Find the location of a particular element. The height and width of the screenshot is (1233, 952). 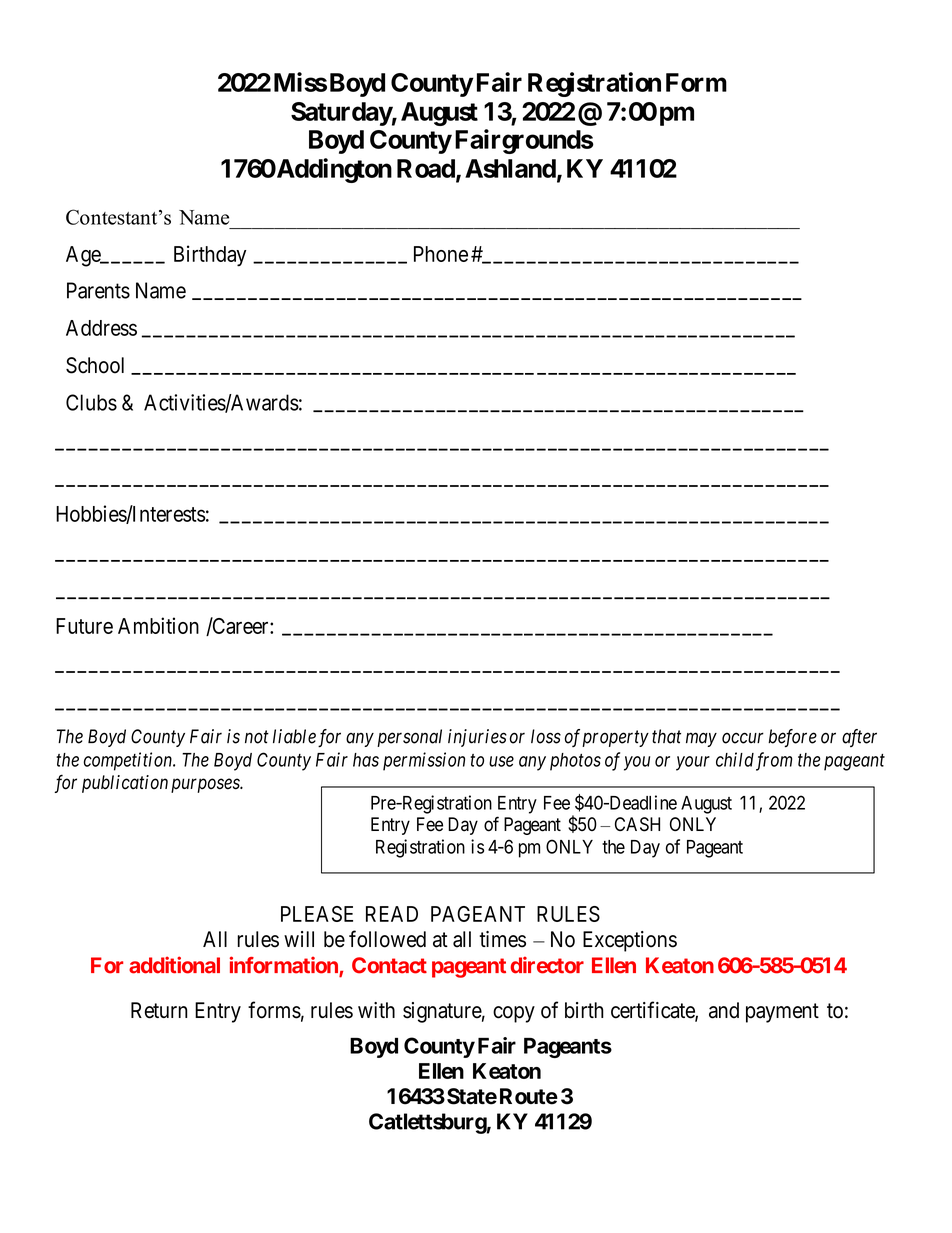

Road is located at coordinates (427, 169).
